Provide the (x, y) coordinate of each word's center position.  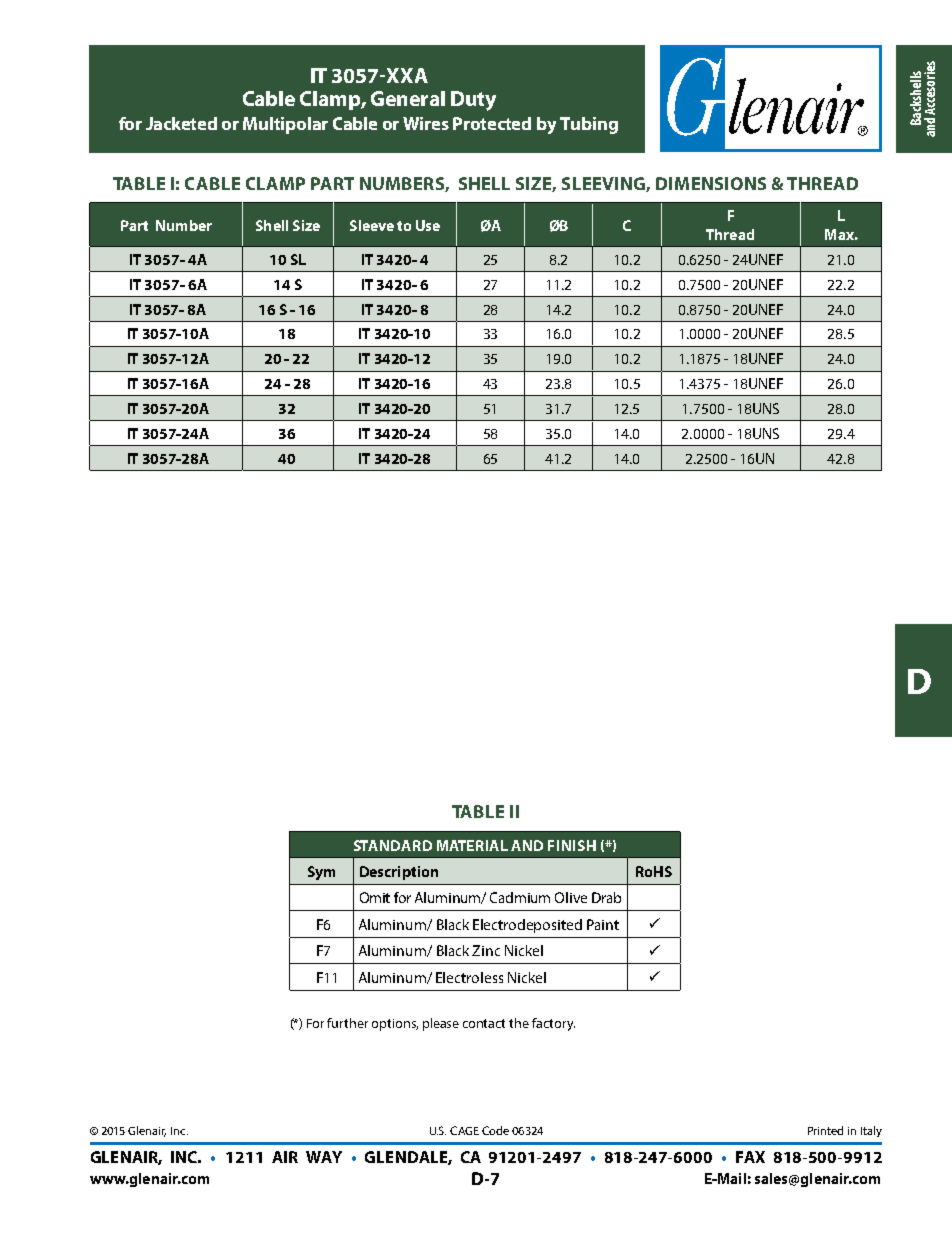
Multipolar (285, 125)
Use (428, 225)
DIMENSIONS (711, 183)
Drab (606, 897)
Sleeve (372, 225)
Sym (321, 873)
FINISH (572, 845)
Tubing (589, 125)
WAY (324, 1157)
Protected (492, 123)
